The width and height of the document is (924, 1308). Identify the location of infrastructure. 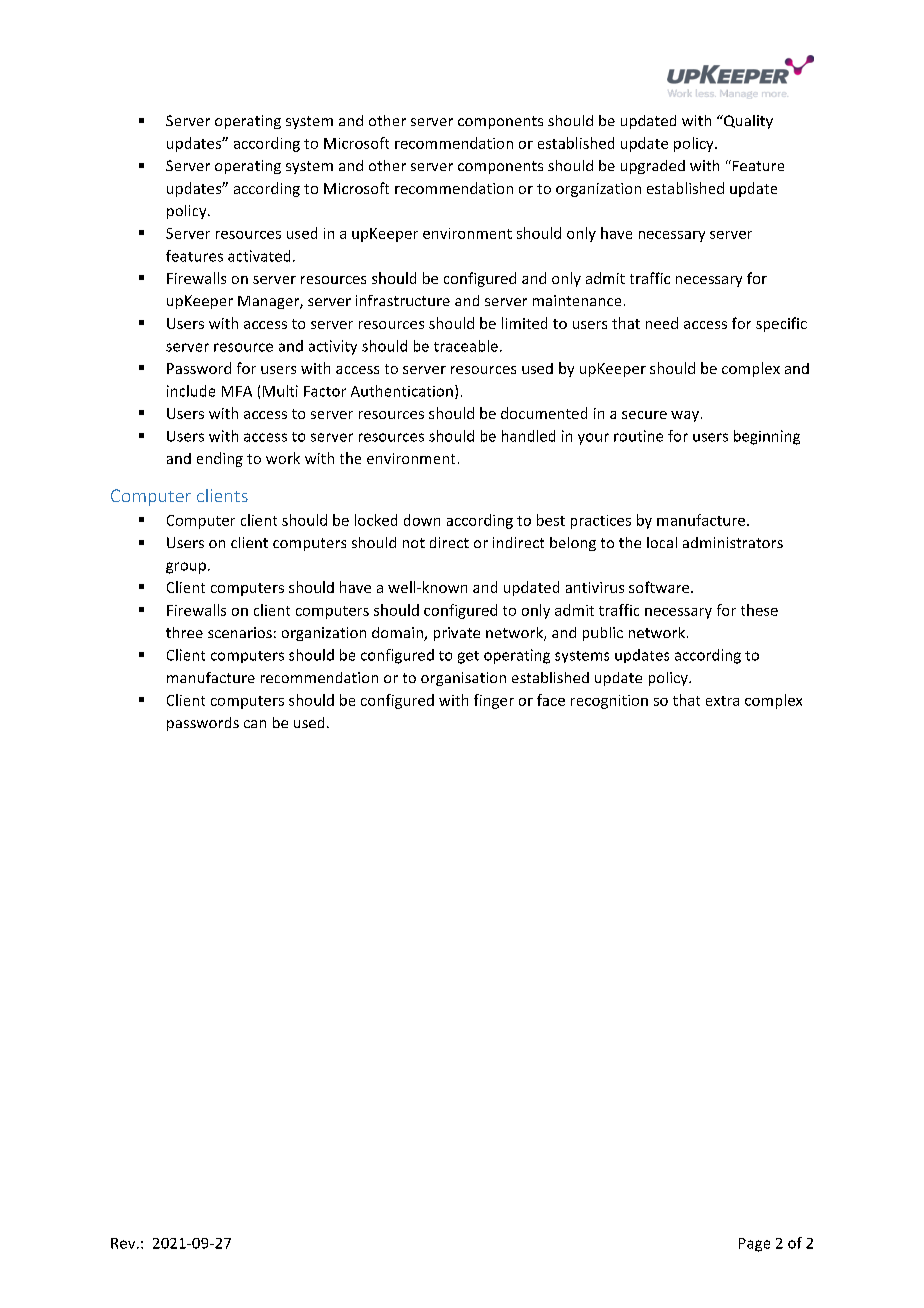
(403, 300).
